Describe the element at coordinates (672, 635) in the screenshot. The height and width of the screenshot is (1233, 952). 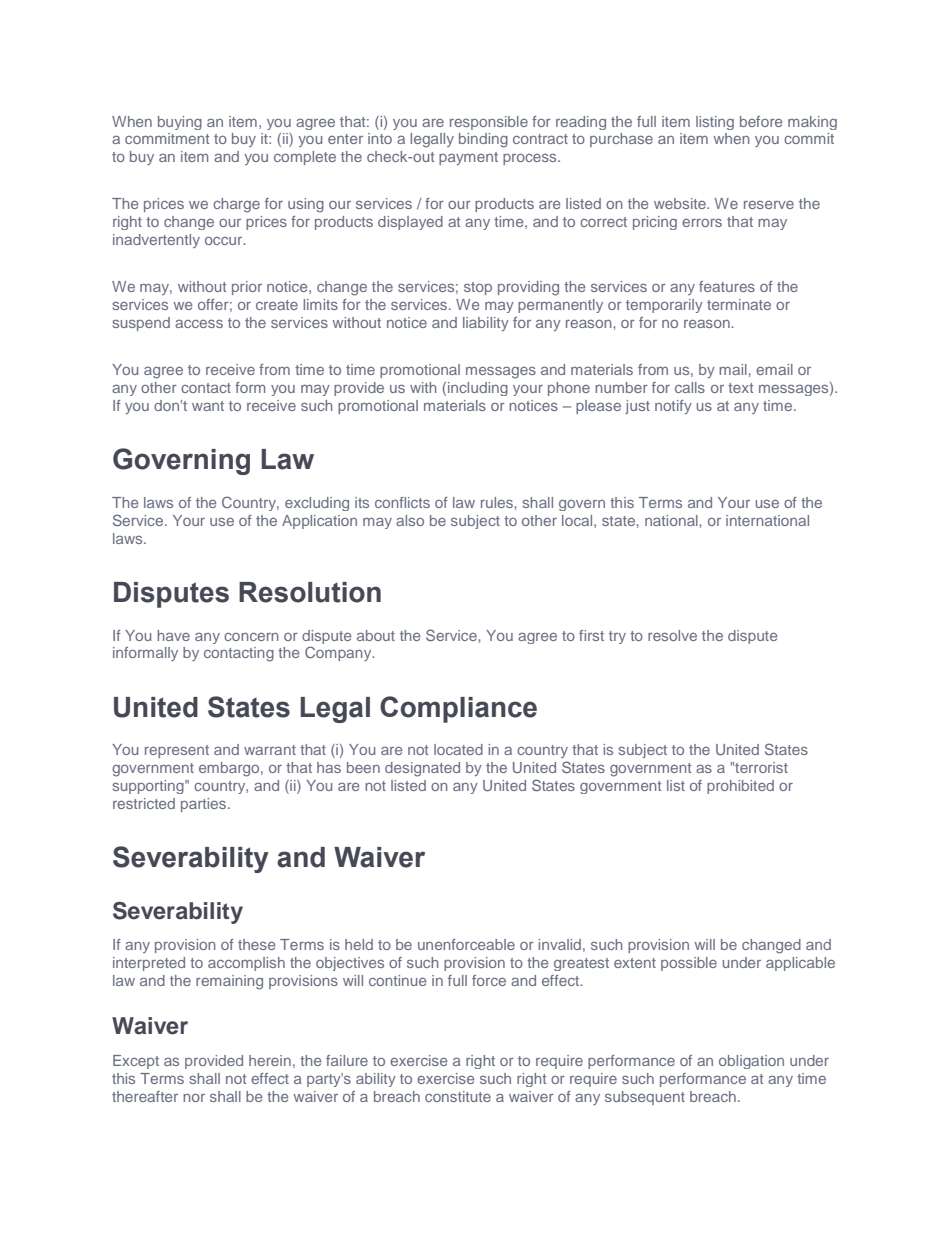
I see `resolve` at that location.
